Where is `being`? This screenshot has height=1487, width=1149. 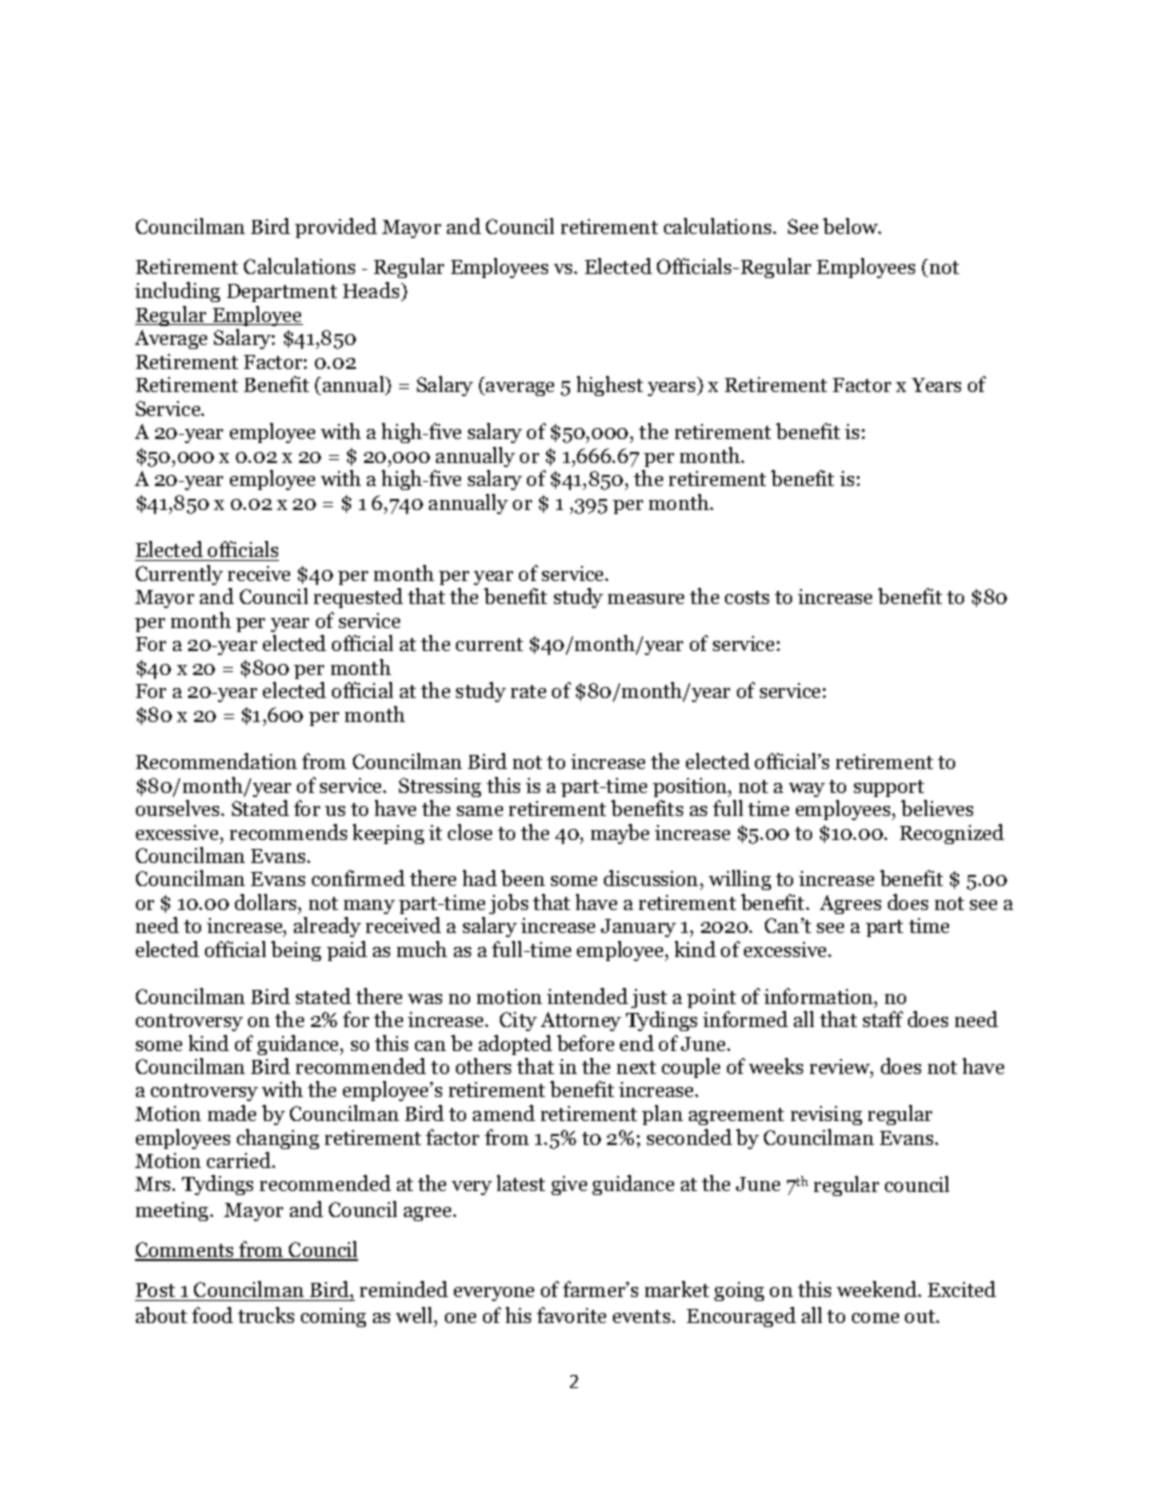 being is located at coordinates (296, 951).
